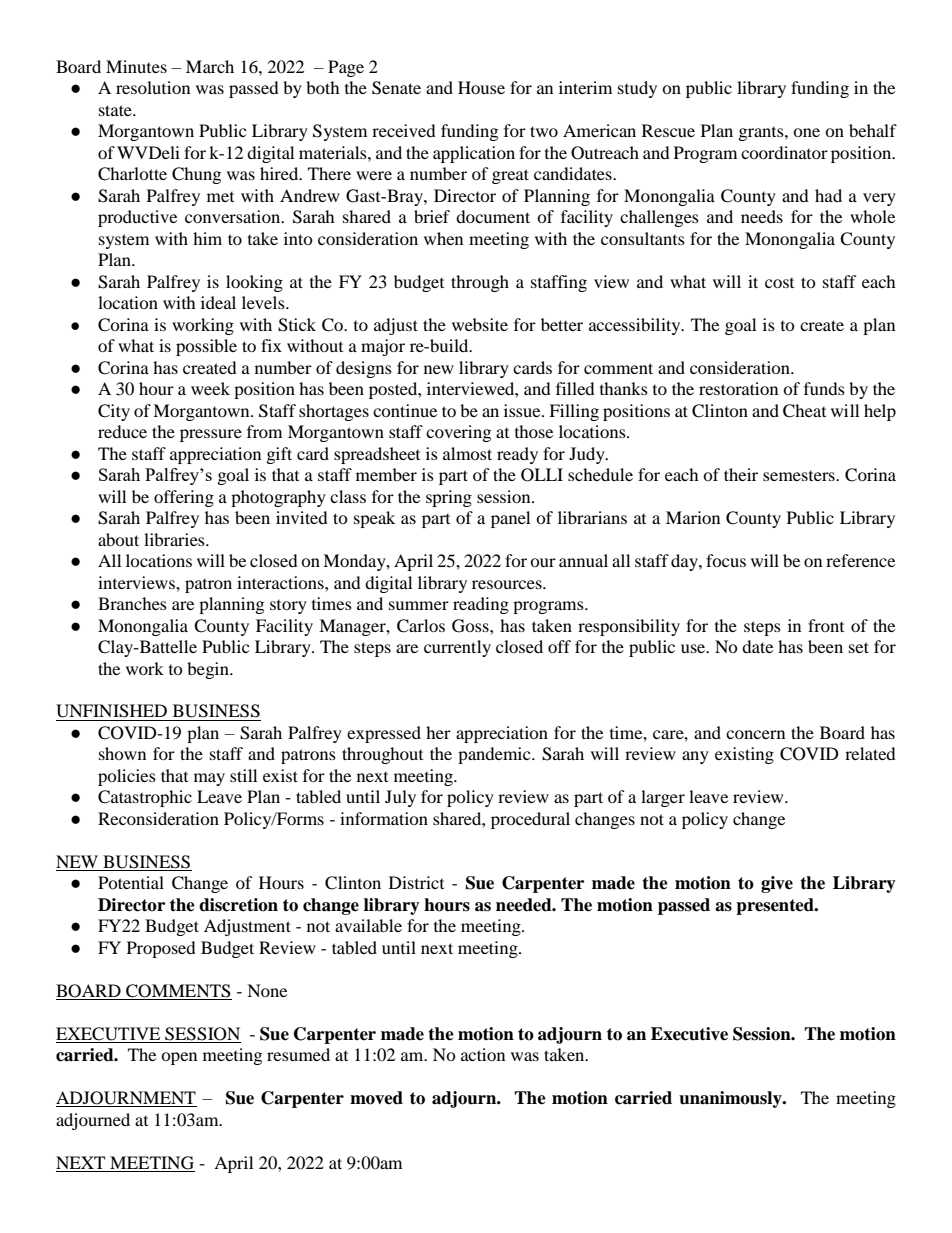 The height and width of the document is (1233, 952). Describe the element at coordinates (175, 539) in the document. I see `libraries` at that location.
